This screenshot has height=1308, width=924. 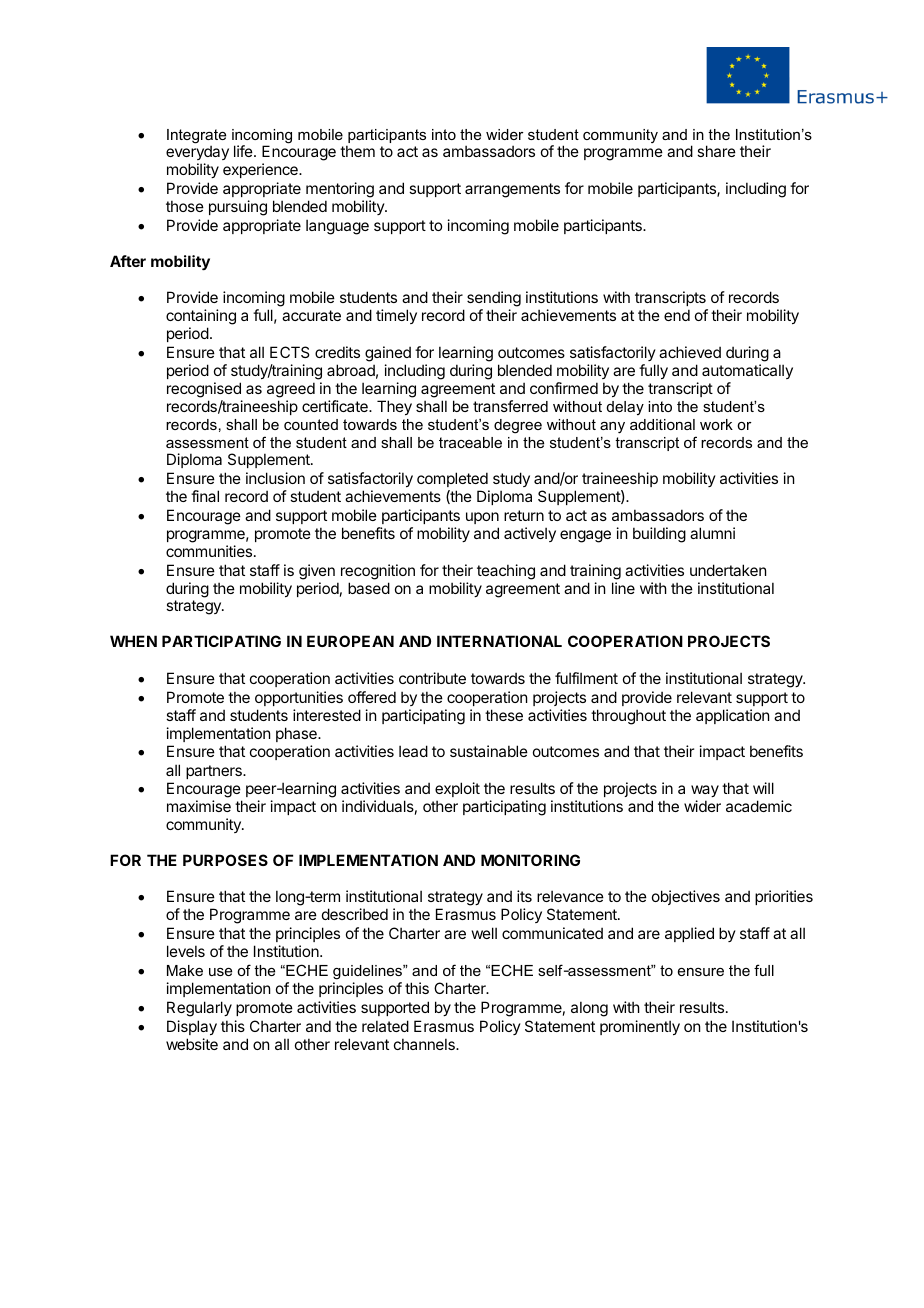 I want to click on arrangements, so click(x=512, y=190).
